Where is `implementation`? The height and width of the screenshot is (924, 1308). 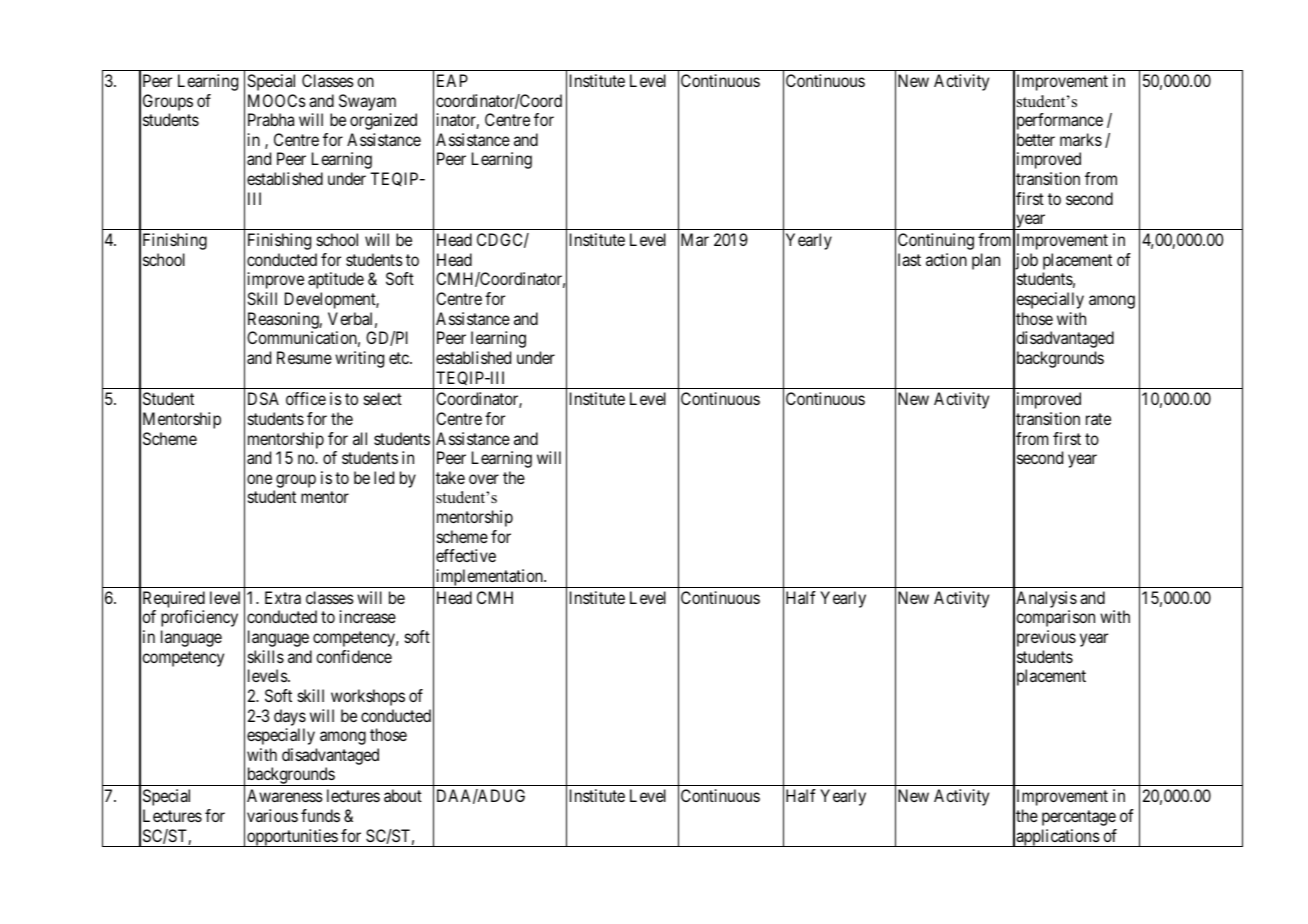 implementation is located at coordinates (489, 578).
